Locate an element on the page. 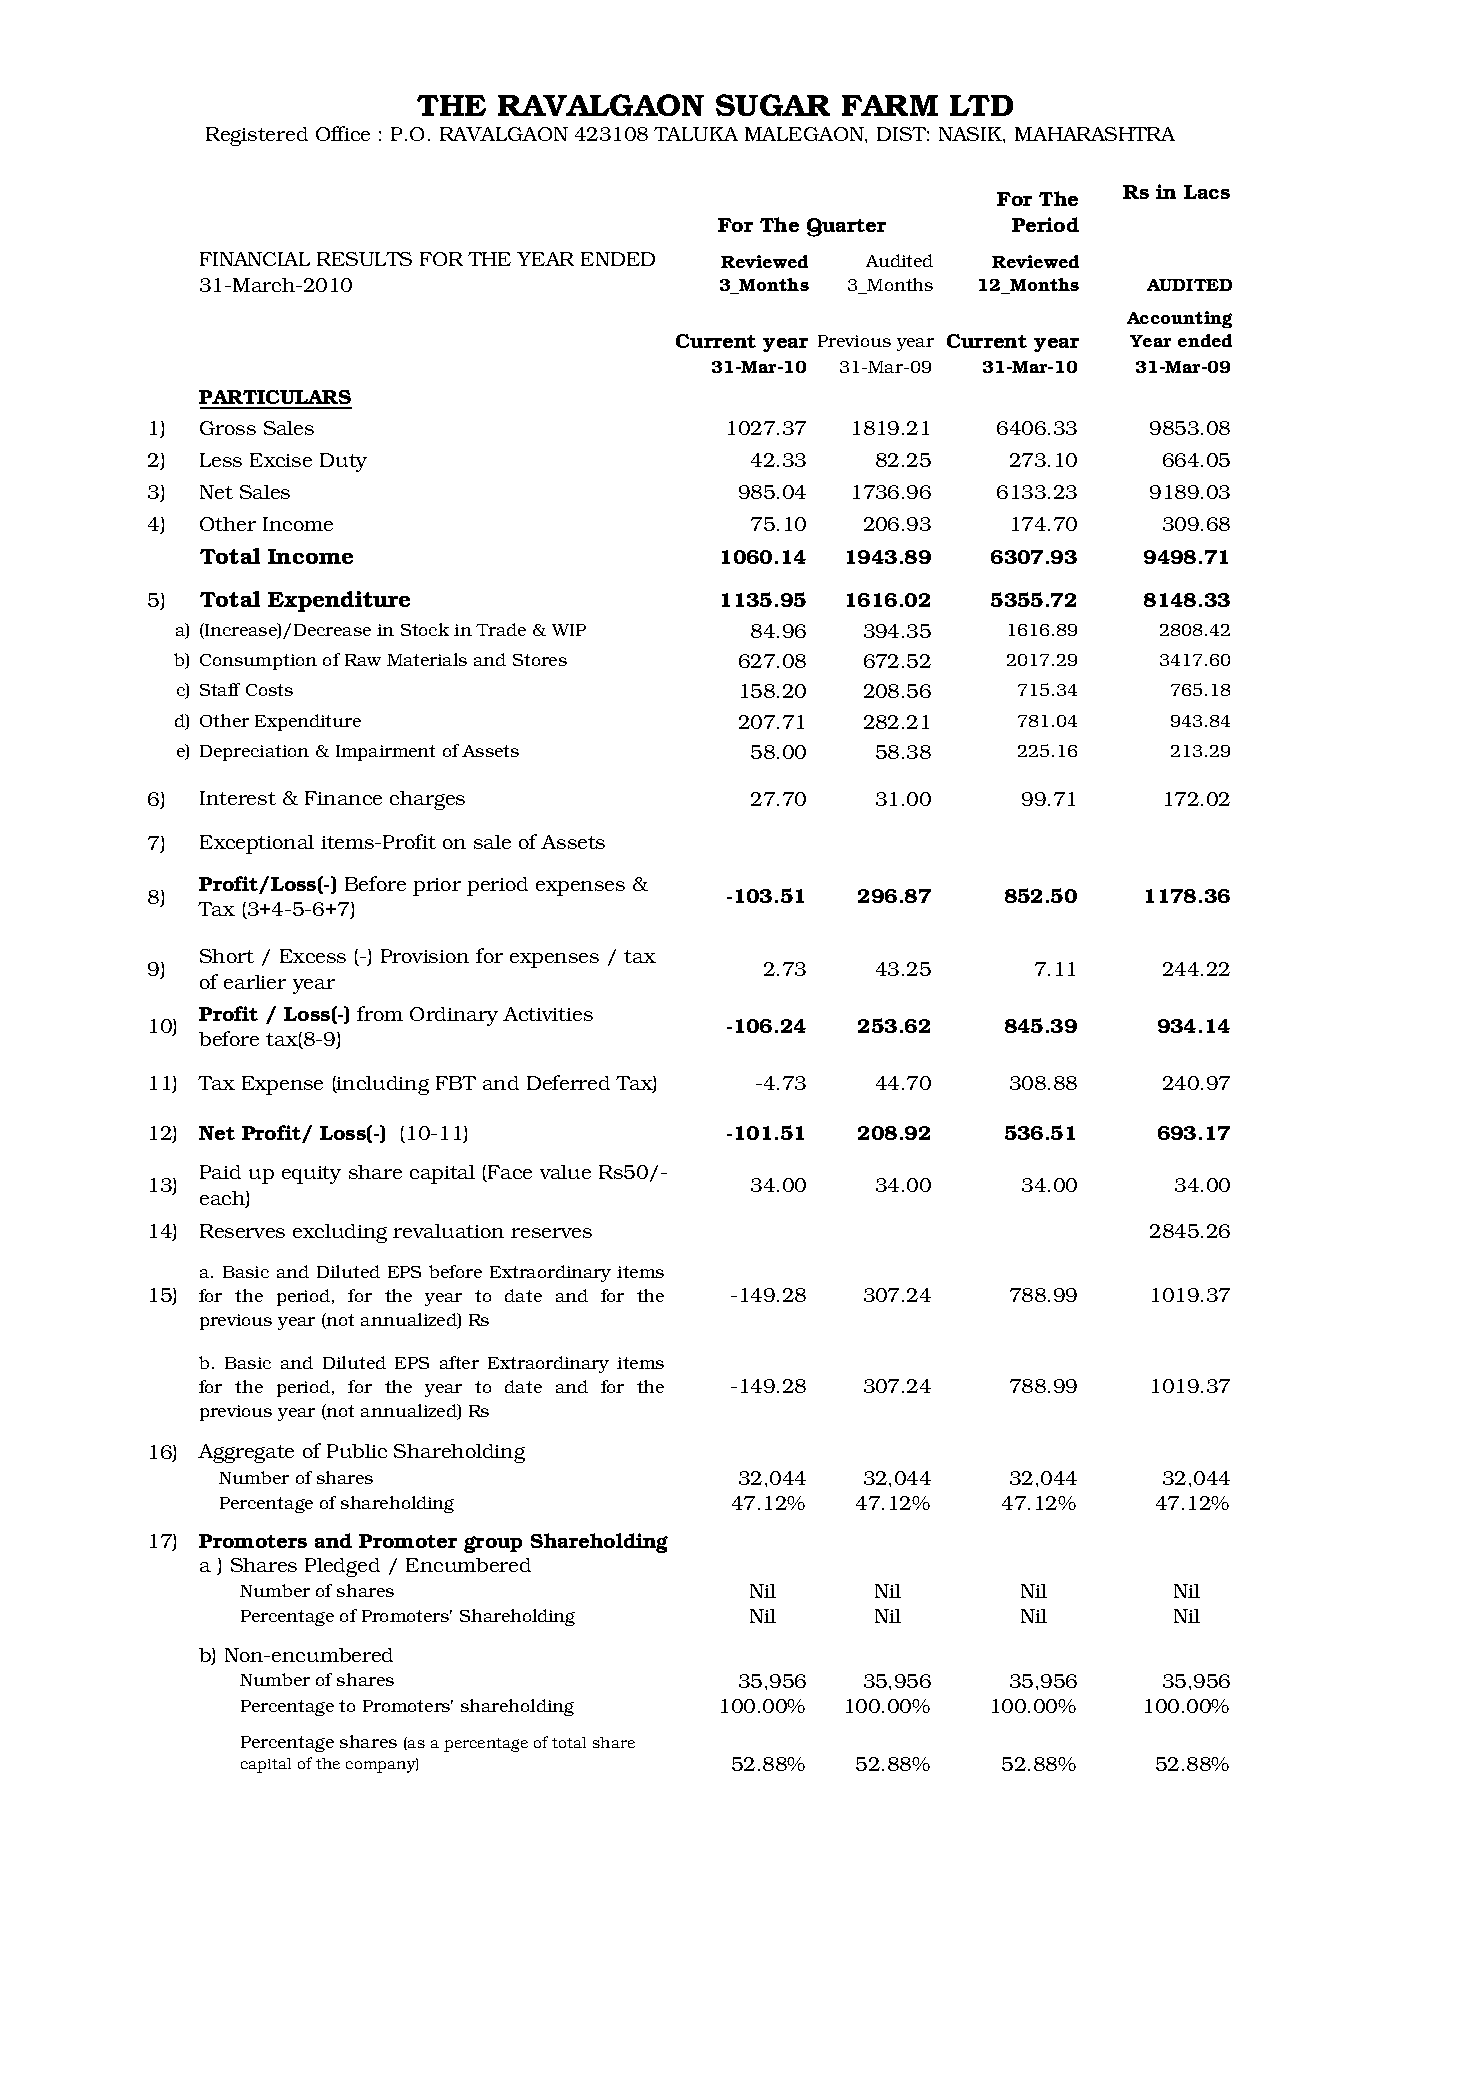 The width and height of the image is (1472, 2084). Finance is located at coordinates (343, 798).
